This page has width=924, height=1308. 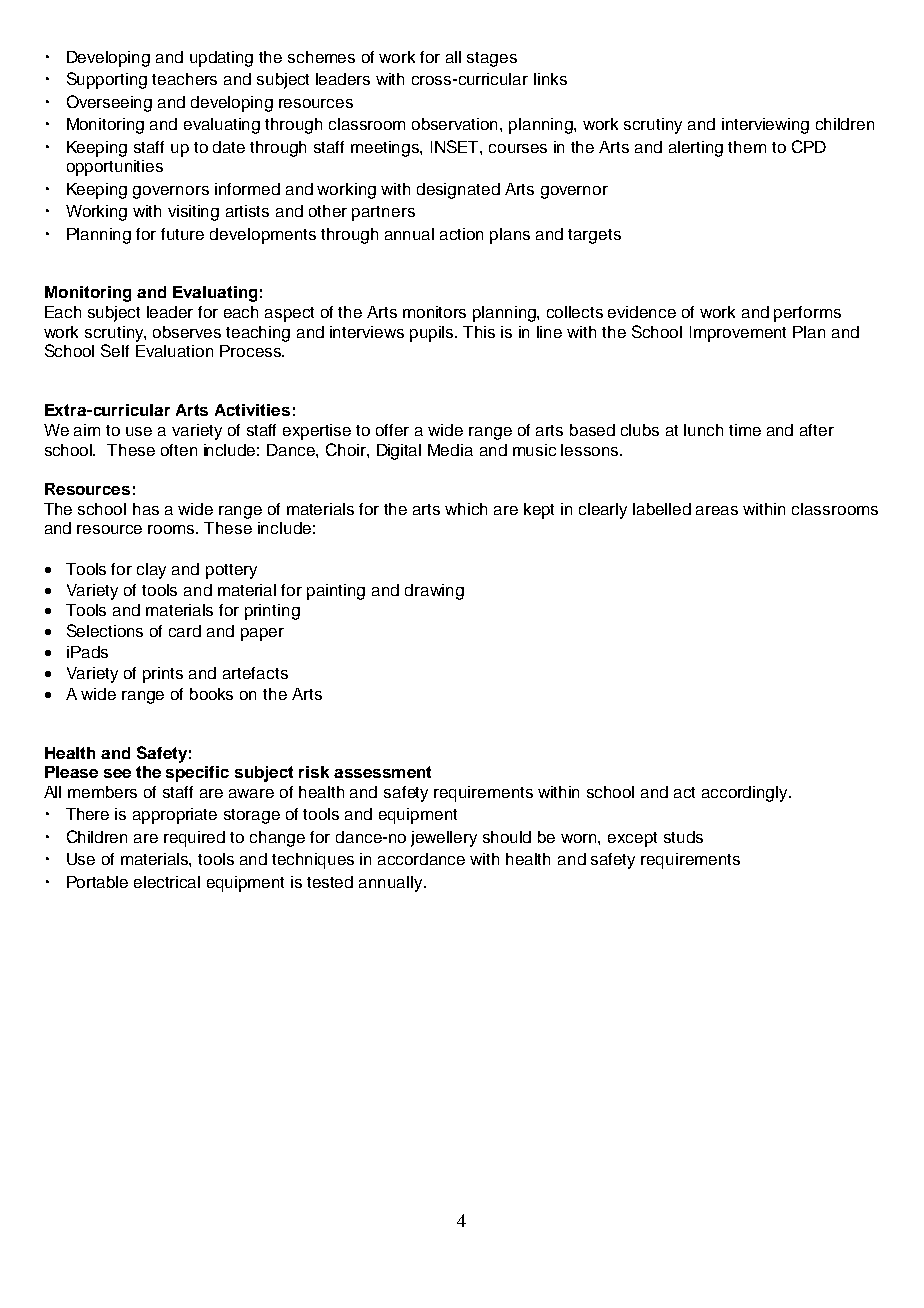 What do you see at coordinates (765, 126) in the page?
I see `interviewing` at bounding box center [765, 126].
